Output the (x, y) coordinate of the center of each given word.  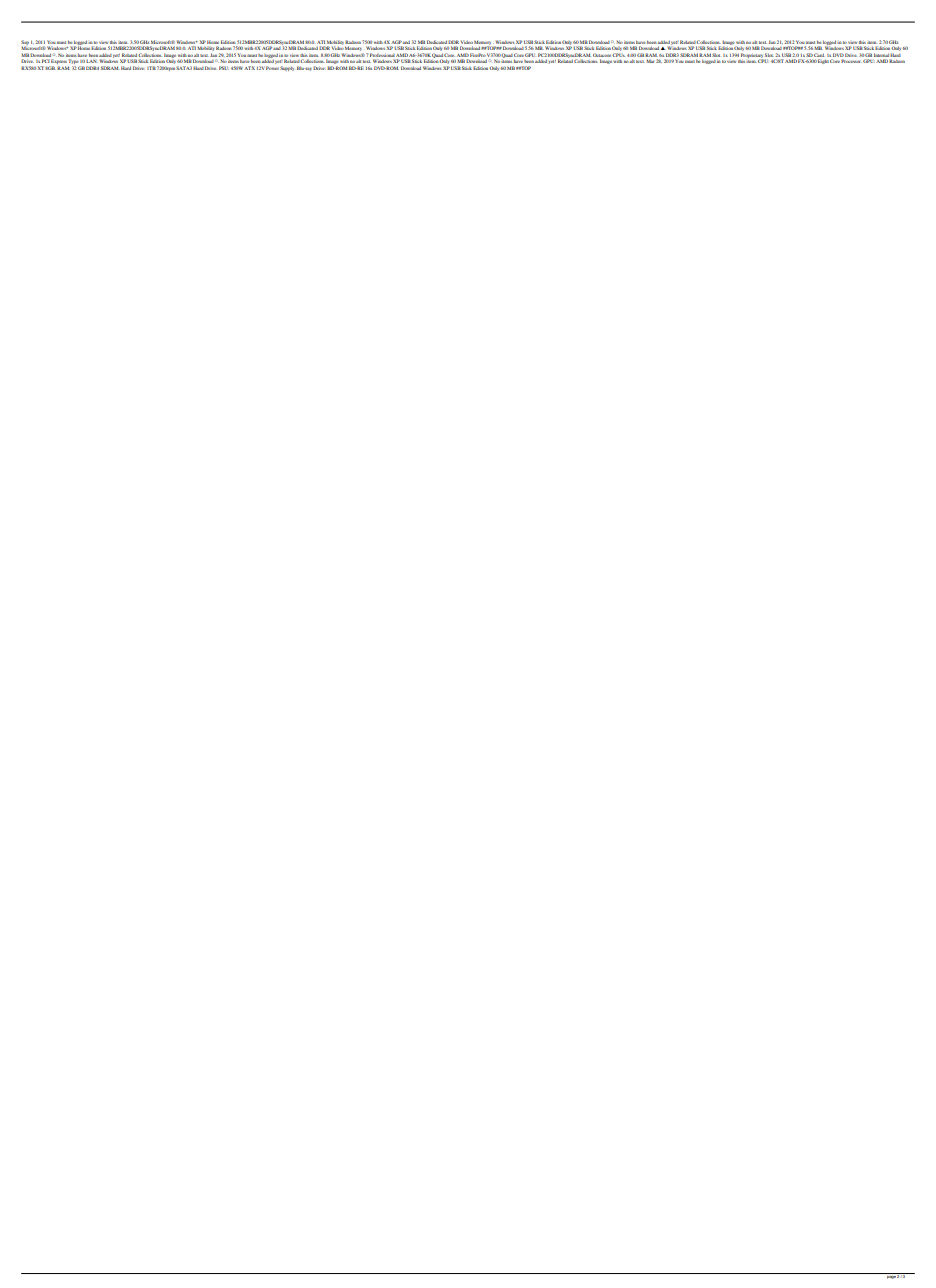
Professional (382, 55)
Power (272, 68)
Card (819, 55)
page (891, 1276)
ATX (249, 68)
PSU (224, 68)
